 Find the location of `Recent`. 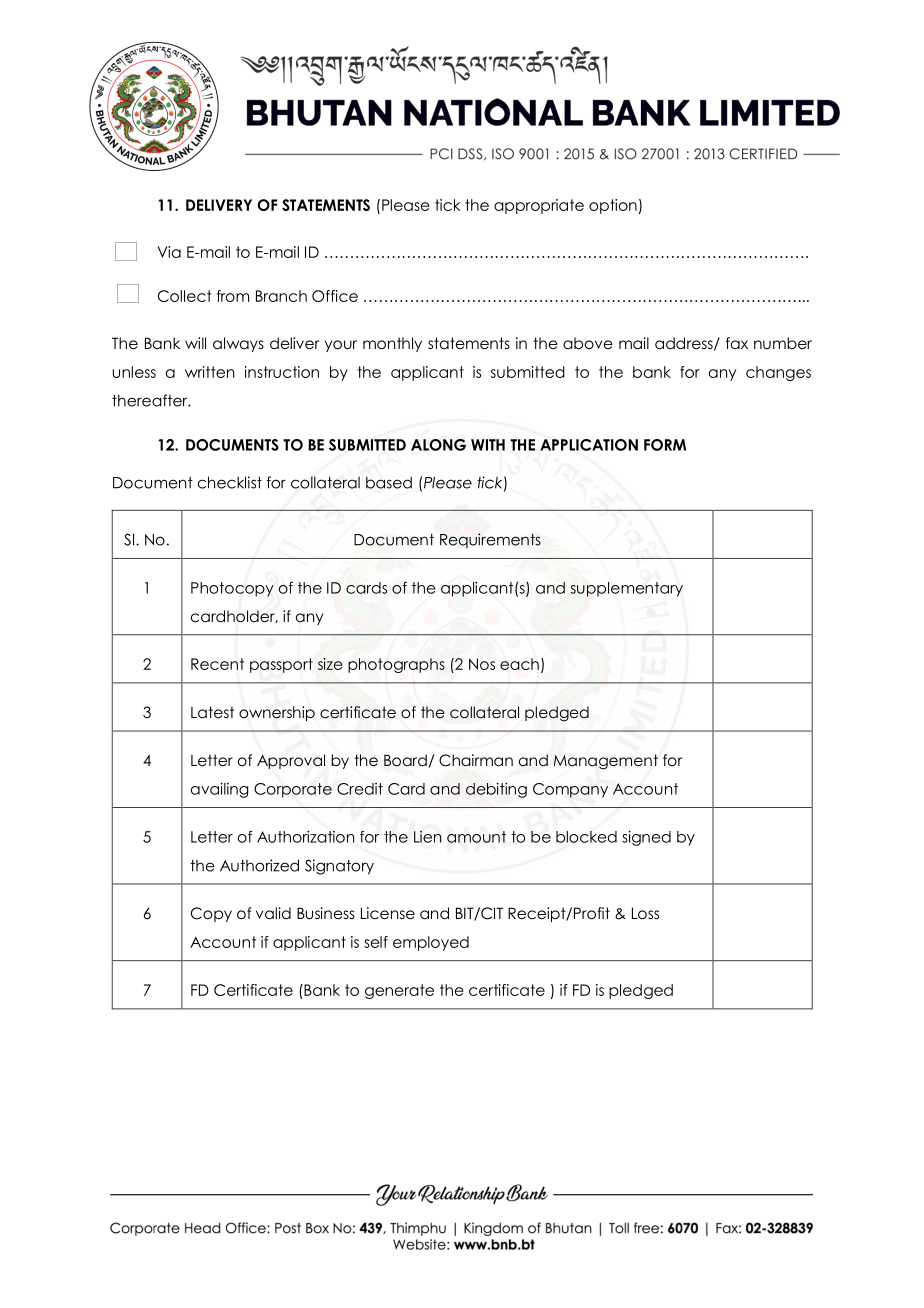

Recent is located at coordinates (217, 664).
